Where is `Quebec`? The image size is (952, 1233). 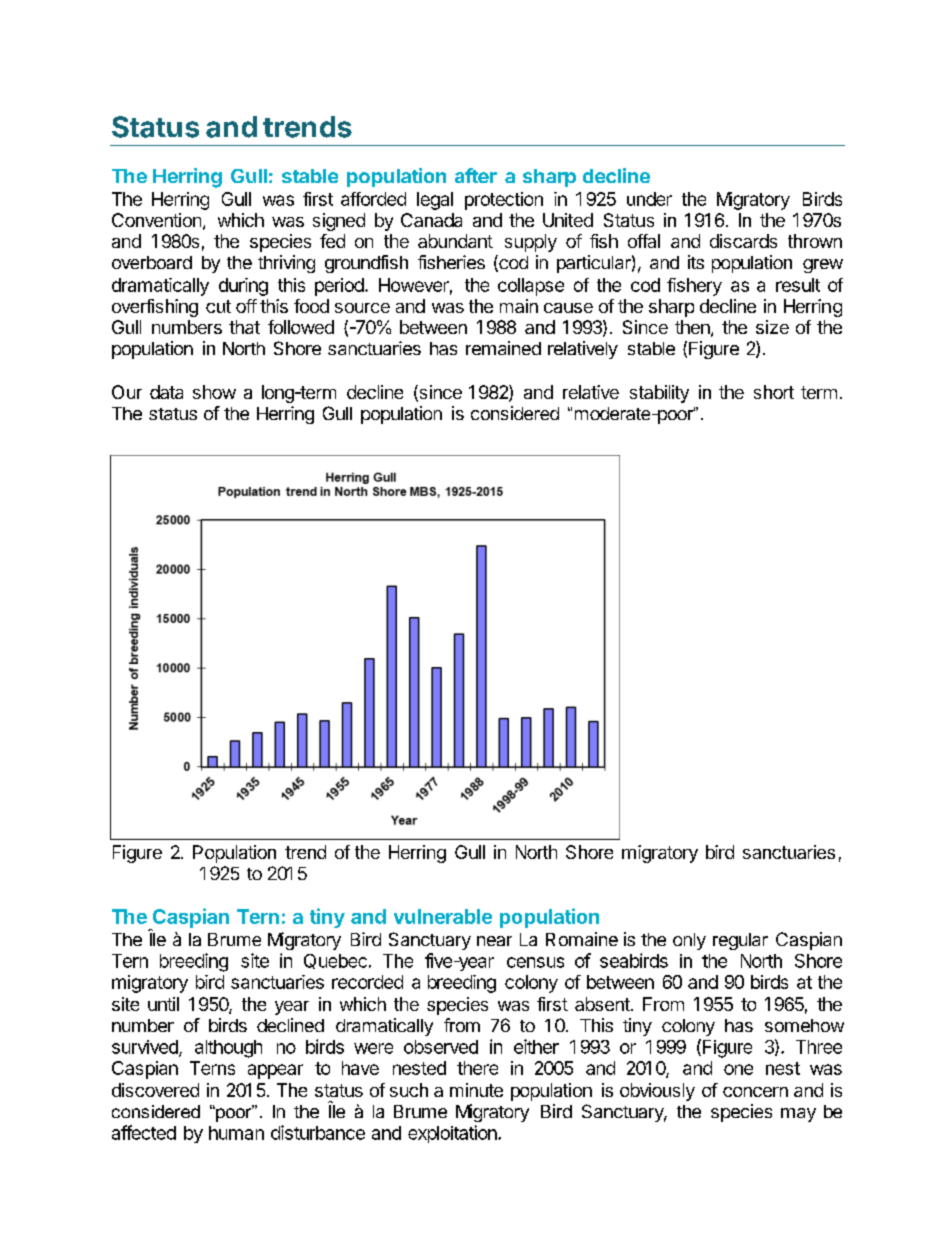 Quebec is located at coordinates (335, 961).
